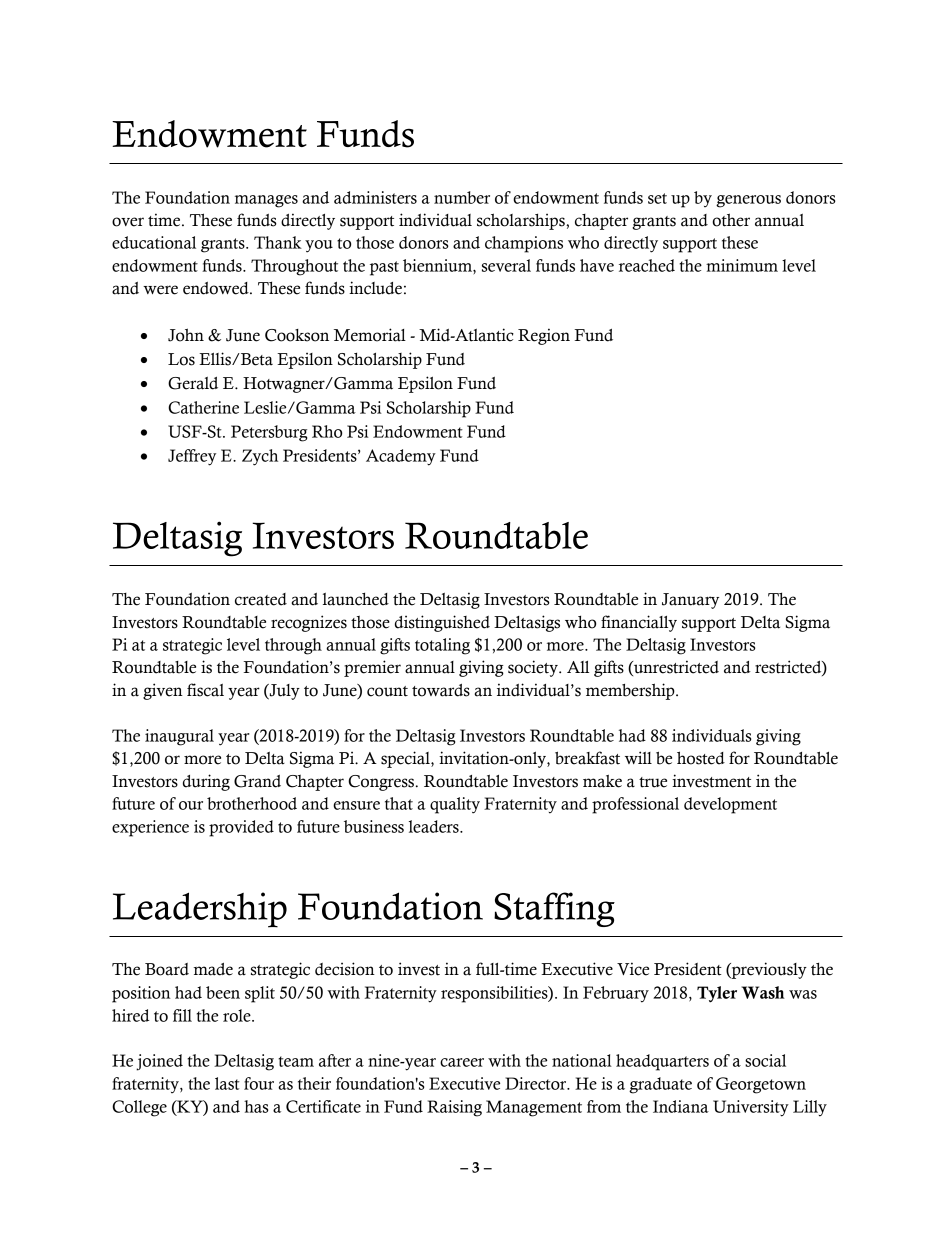 This screenshot has width=952, height=1233. I want to click on last, so click(227, 1083).
